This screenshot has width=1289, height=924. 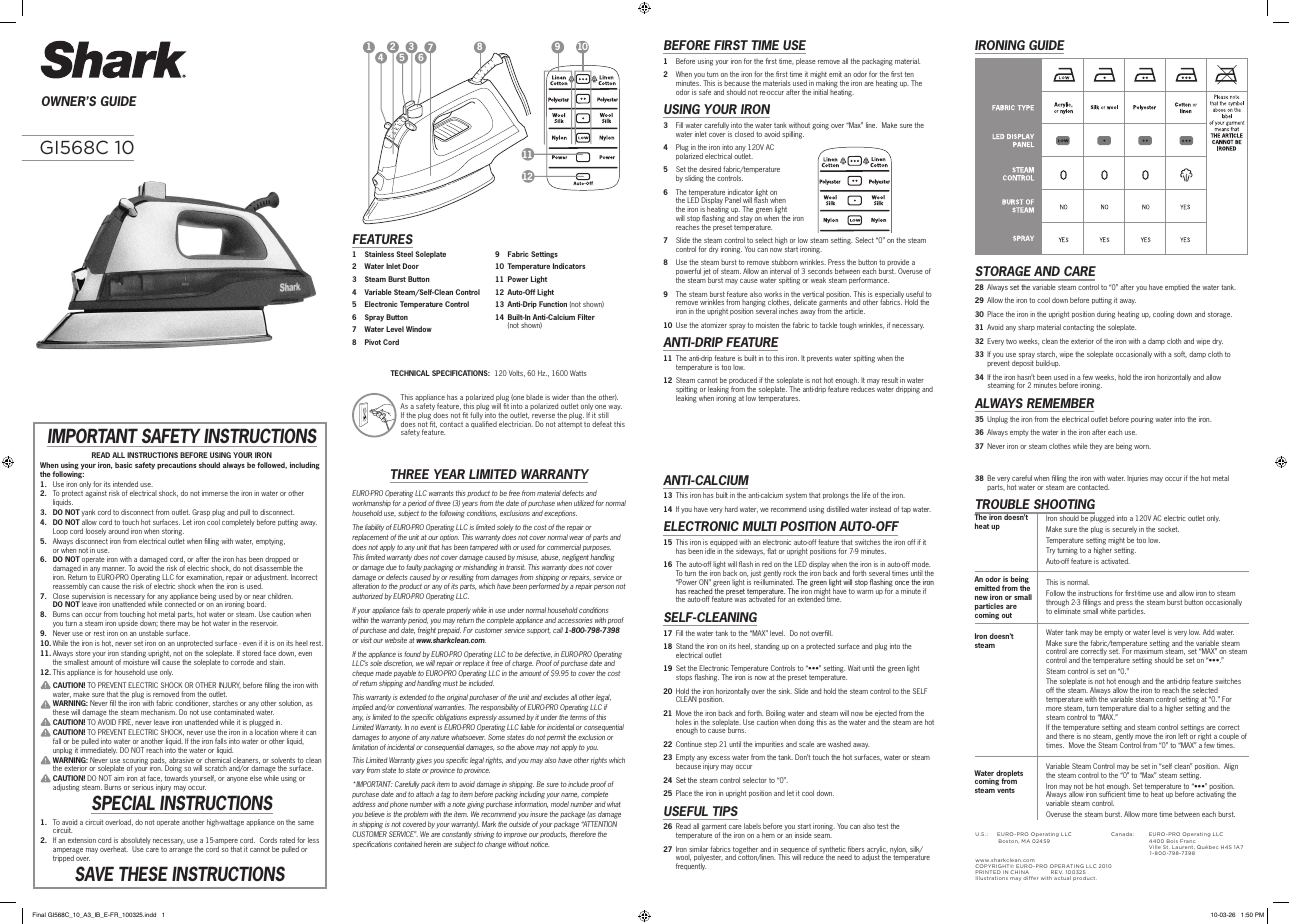 What do you see at coordinates (575, 620) in the screenshot?
I see `accessories` at bounding box center [575, 620].
